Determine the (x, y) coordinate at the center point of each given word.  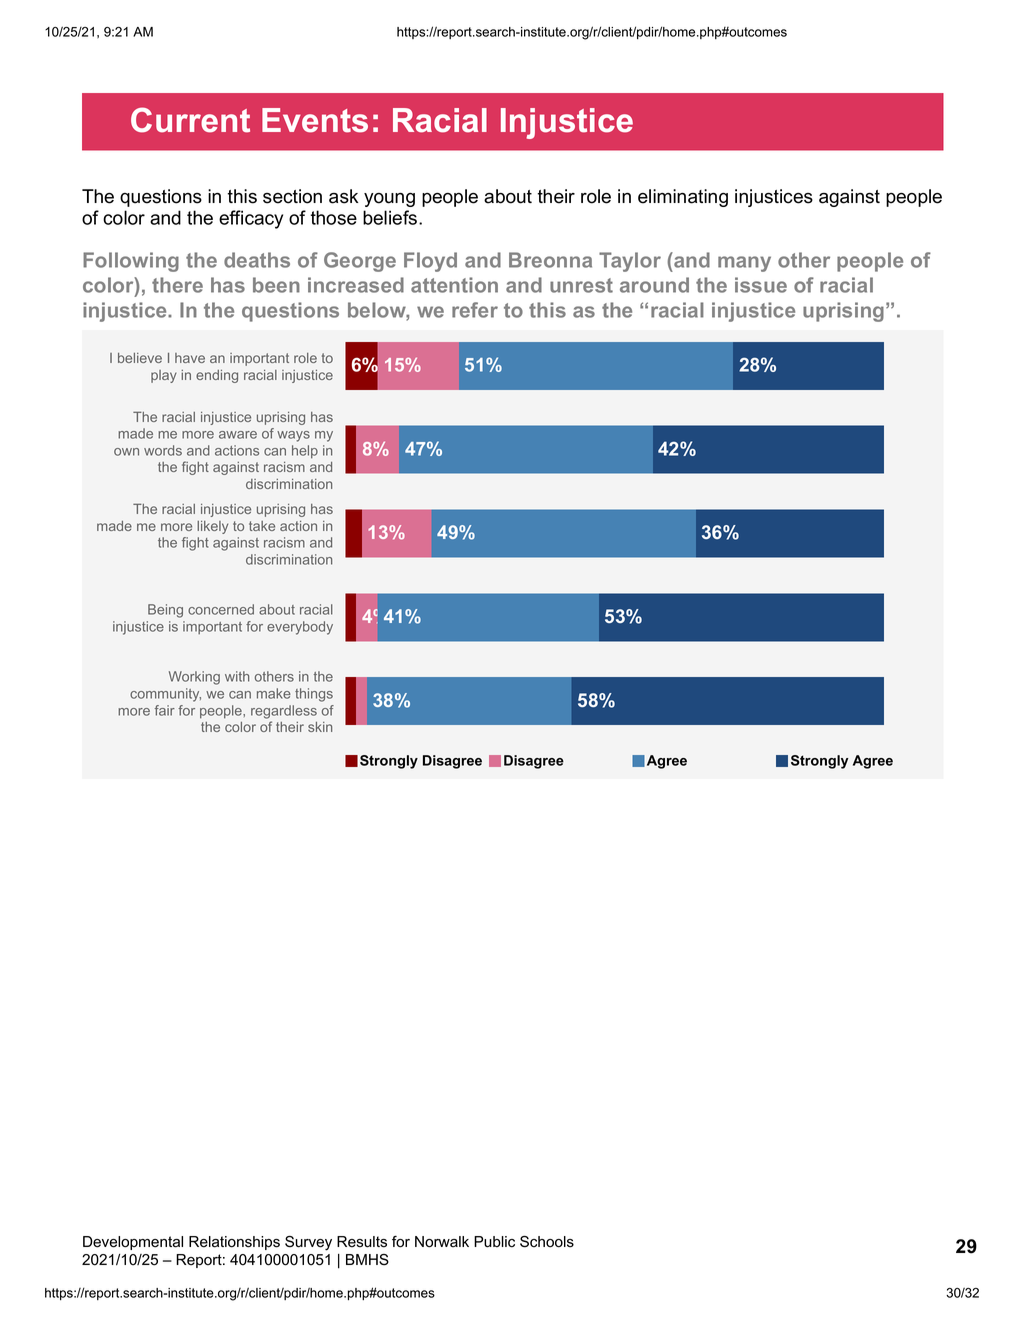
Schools (547, 1242)
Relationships (234, 1243)
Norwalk (442, 1242)
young (389, 200)
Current (190, 120)
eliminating (683, 198)
